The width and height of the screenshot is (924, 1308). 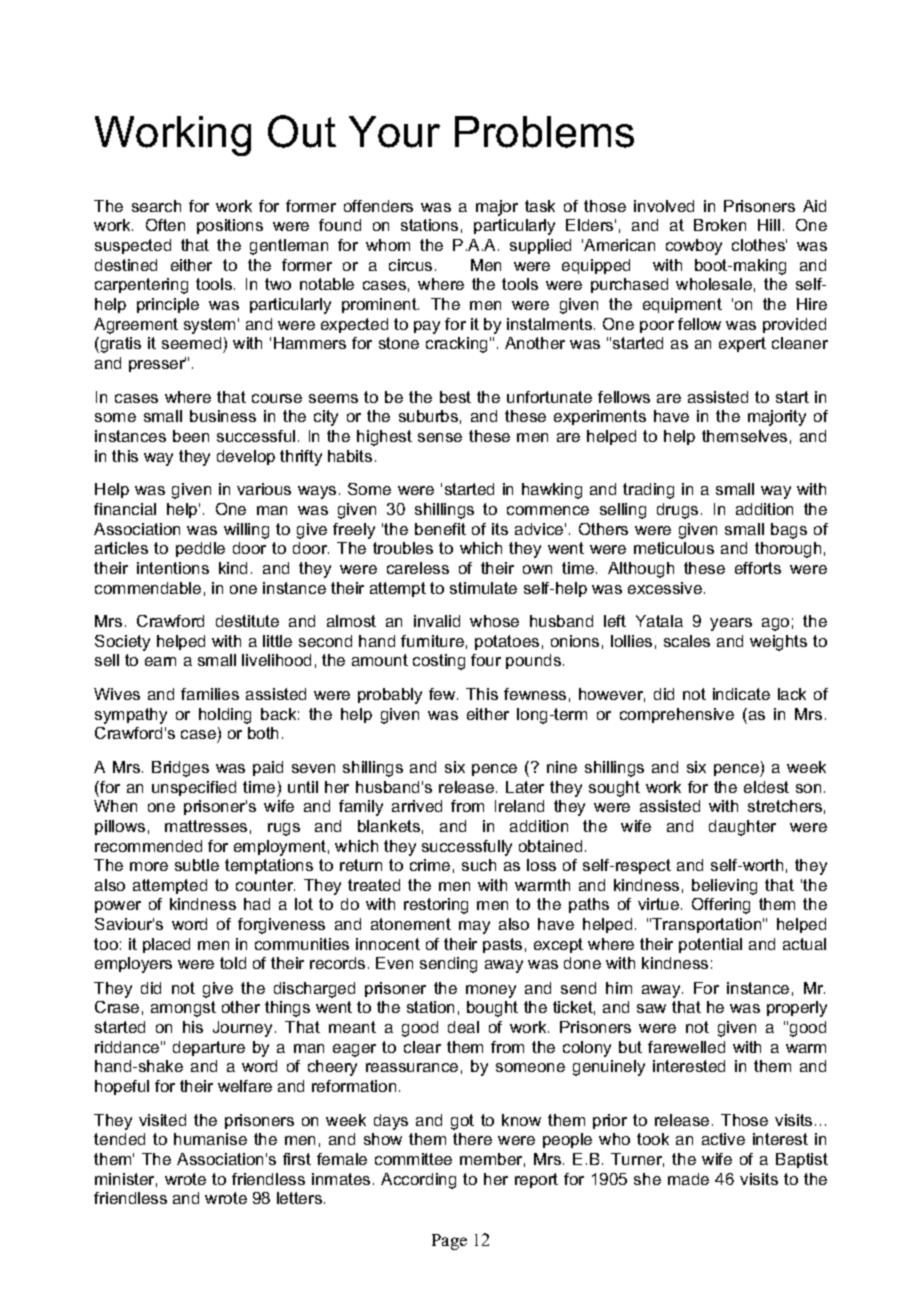 I want to click on indicate, so click(x=741, y=694).
